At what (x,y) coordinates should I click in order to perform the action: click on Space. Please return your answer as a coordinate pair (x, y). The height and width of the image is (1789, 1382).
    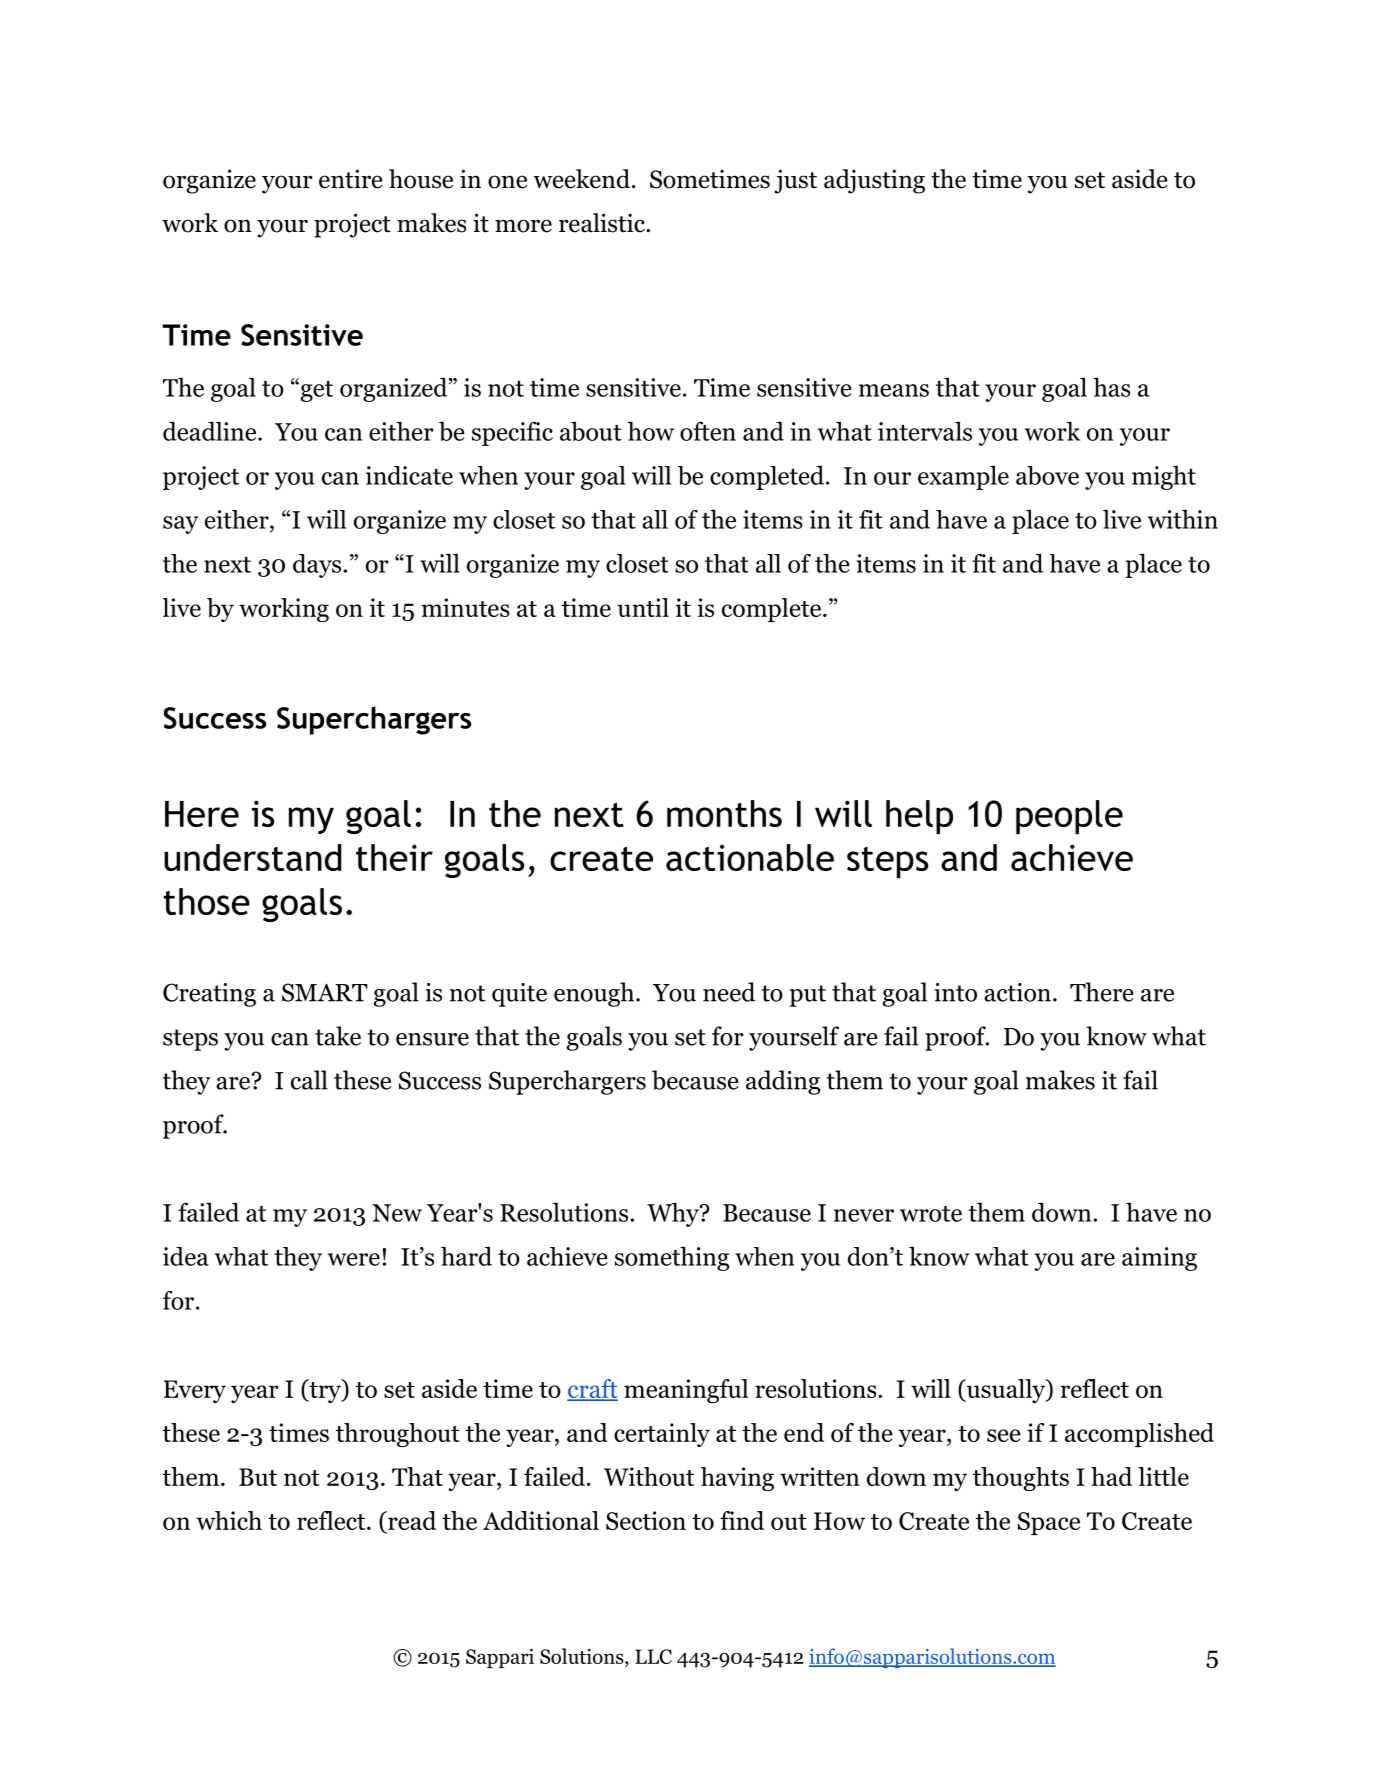
    Looking at the image, I should click on (1049, 1523).
